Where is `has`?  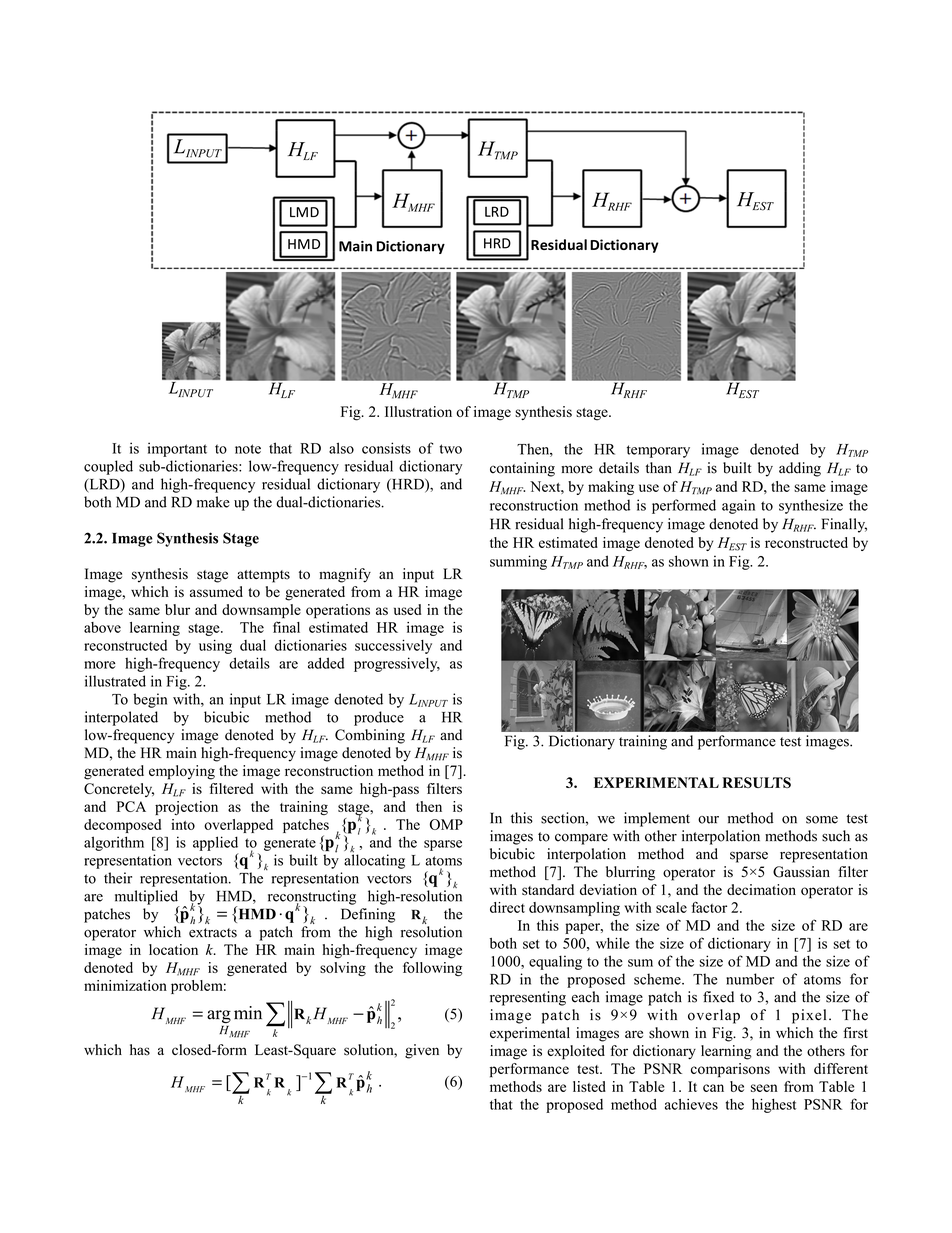
has is located at coordinates (140, 1050).
